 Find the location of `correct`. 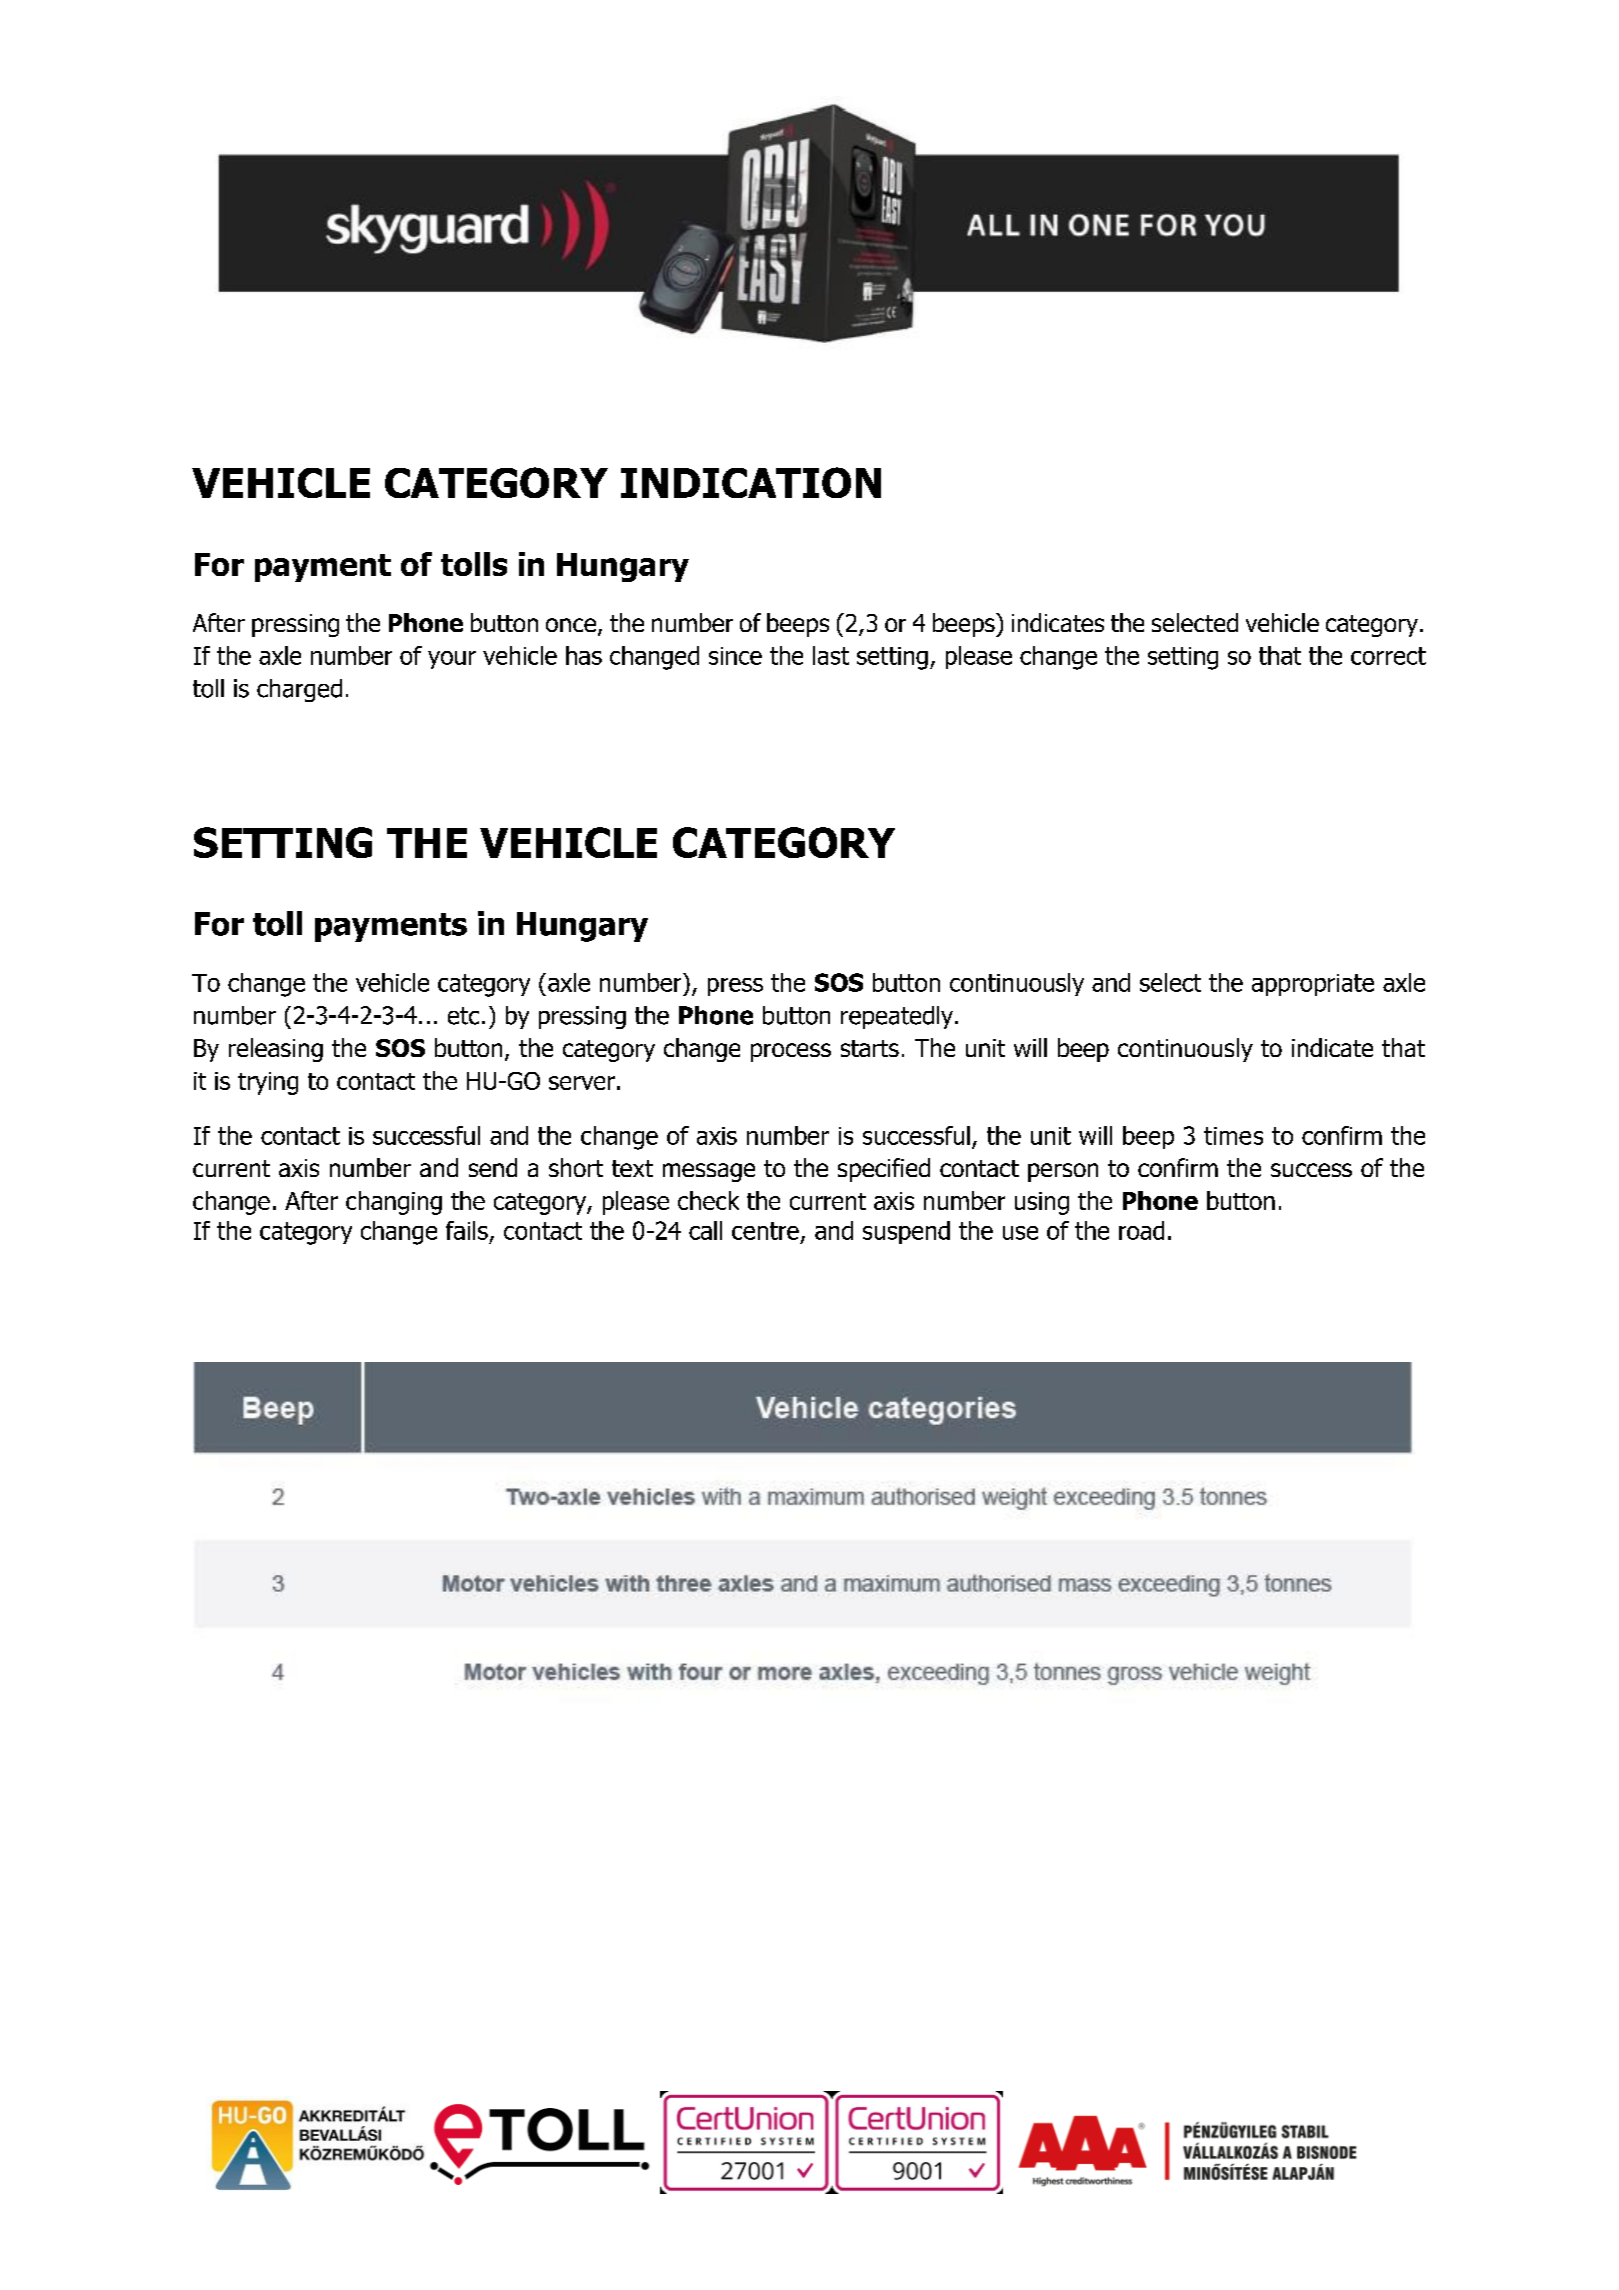

correct is located at coordinates (1388, 656).
